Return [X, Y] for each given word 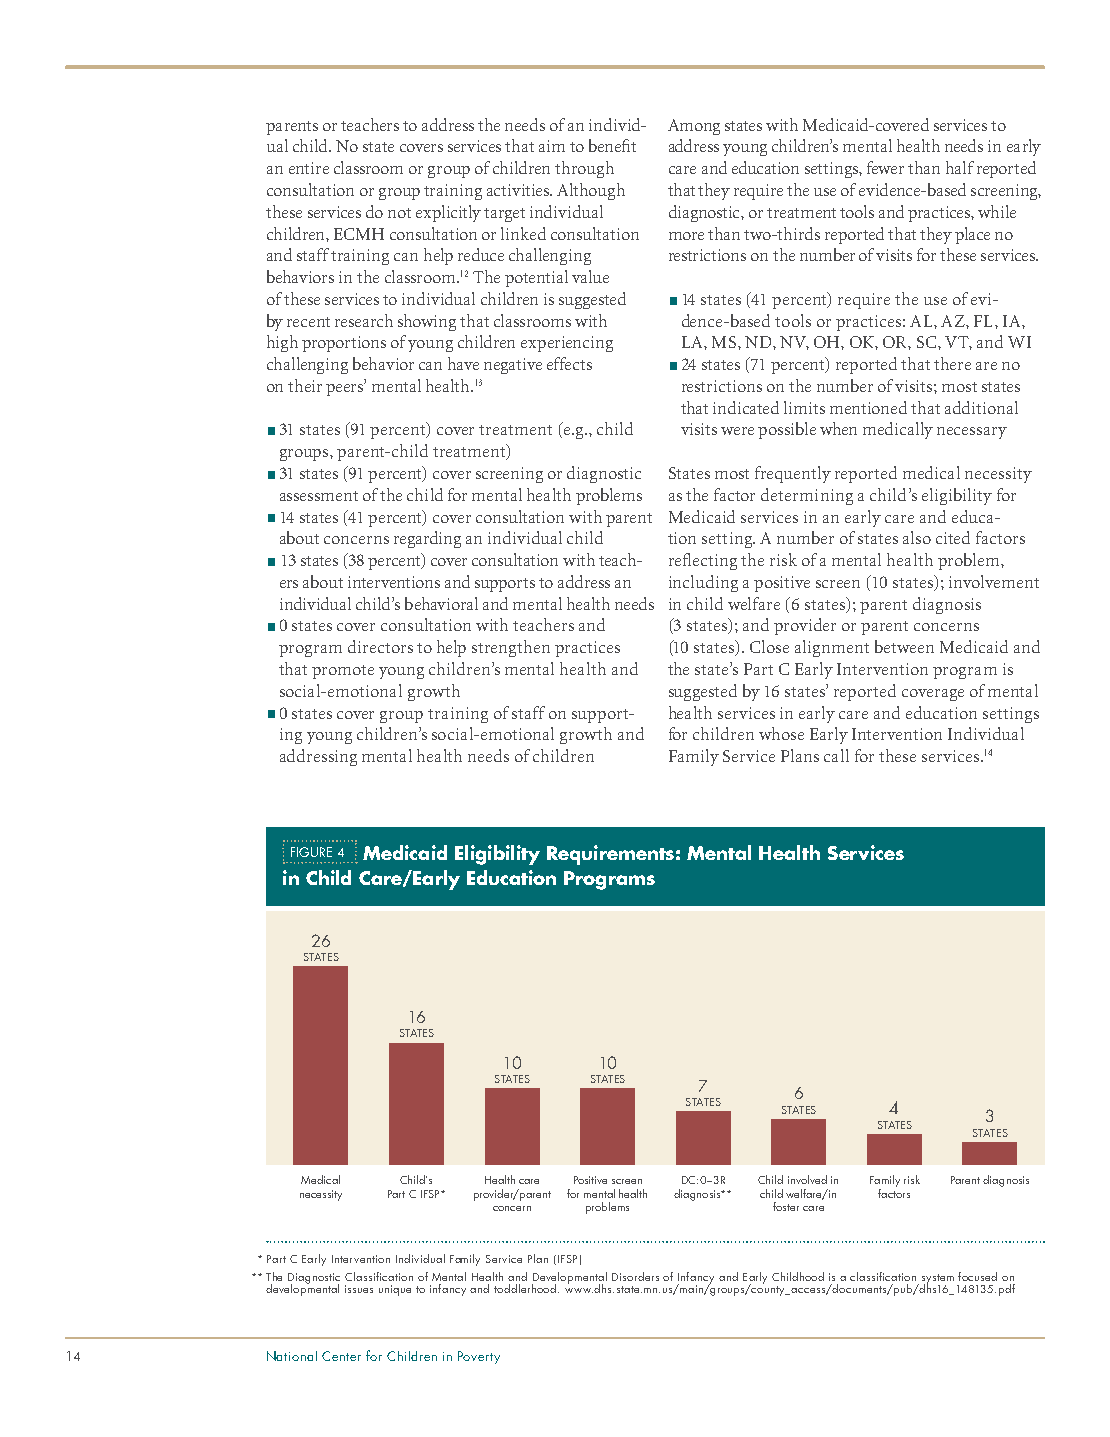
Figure [311, 852]
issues [359, 1289]
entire [309, 168]
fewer [885, 167]
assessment [319, 496]
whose [781, 733]
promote [343, 672]
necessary [972, 433]
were [737, 431]
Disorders [635, 1276]
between [904, 646]
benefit [612, 145]
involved [807, 1179]
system [938, 1280]
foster [786, 1206]
